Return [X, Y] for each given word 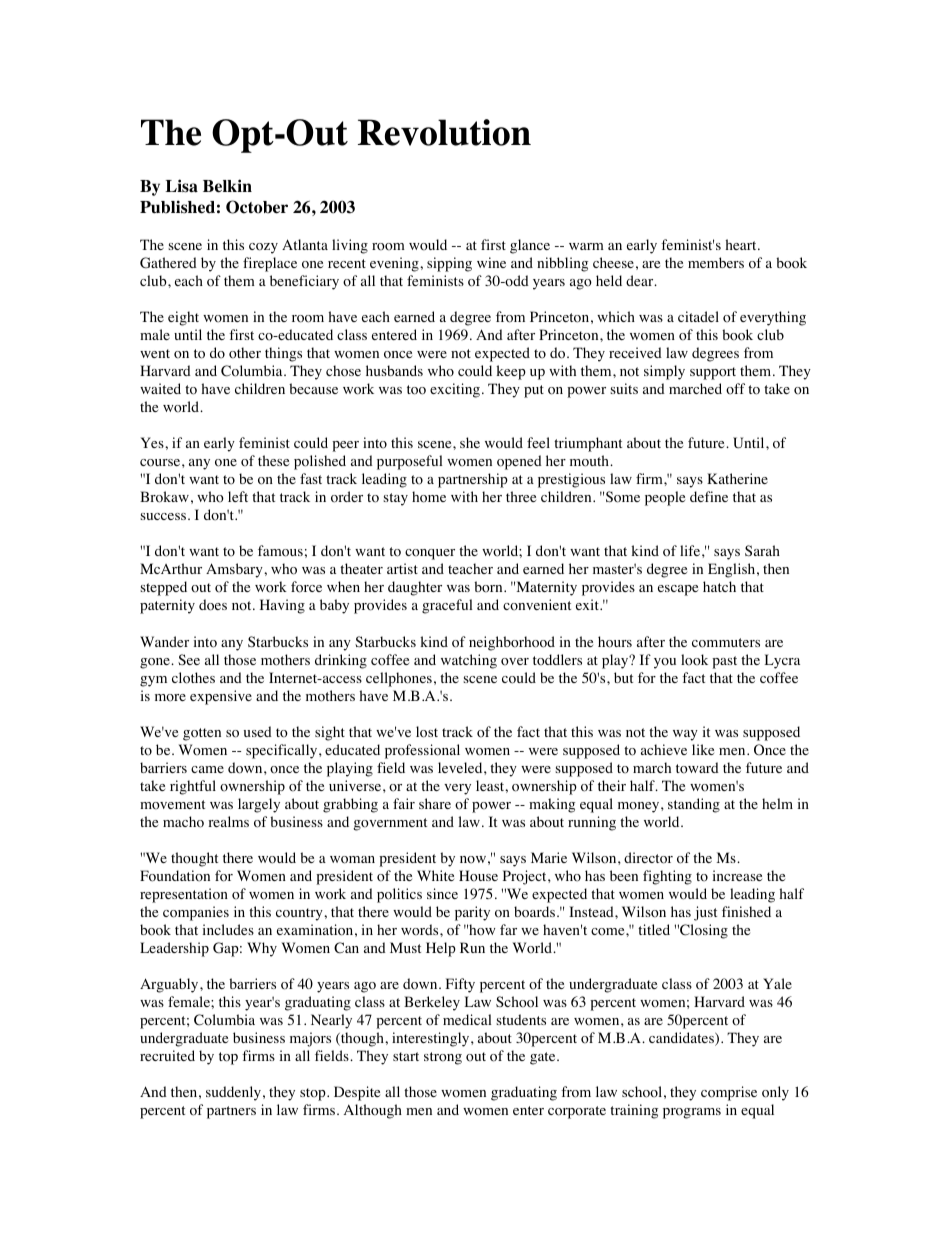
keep [511, 372]
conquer [430, 554]
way [685, 735]
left [238, 496]
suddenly [233, 1093]
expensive [221, 697]
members [716, 262]
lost [427, 732]
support [713, 373]
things [283, 354]
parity [472, 913]
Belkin [227, 186]
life [691, 550]
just [705, 913]
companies [196, 913]
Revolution [444, 132]
